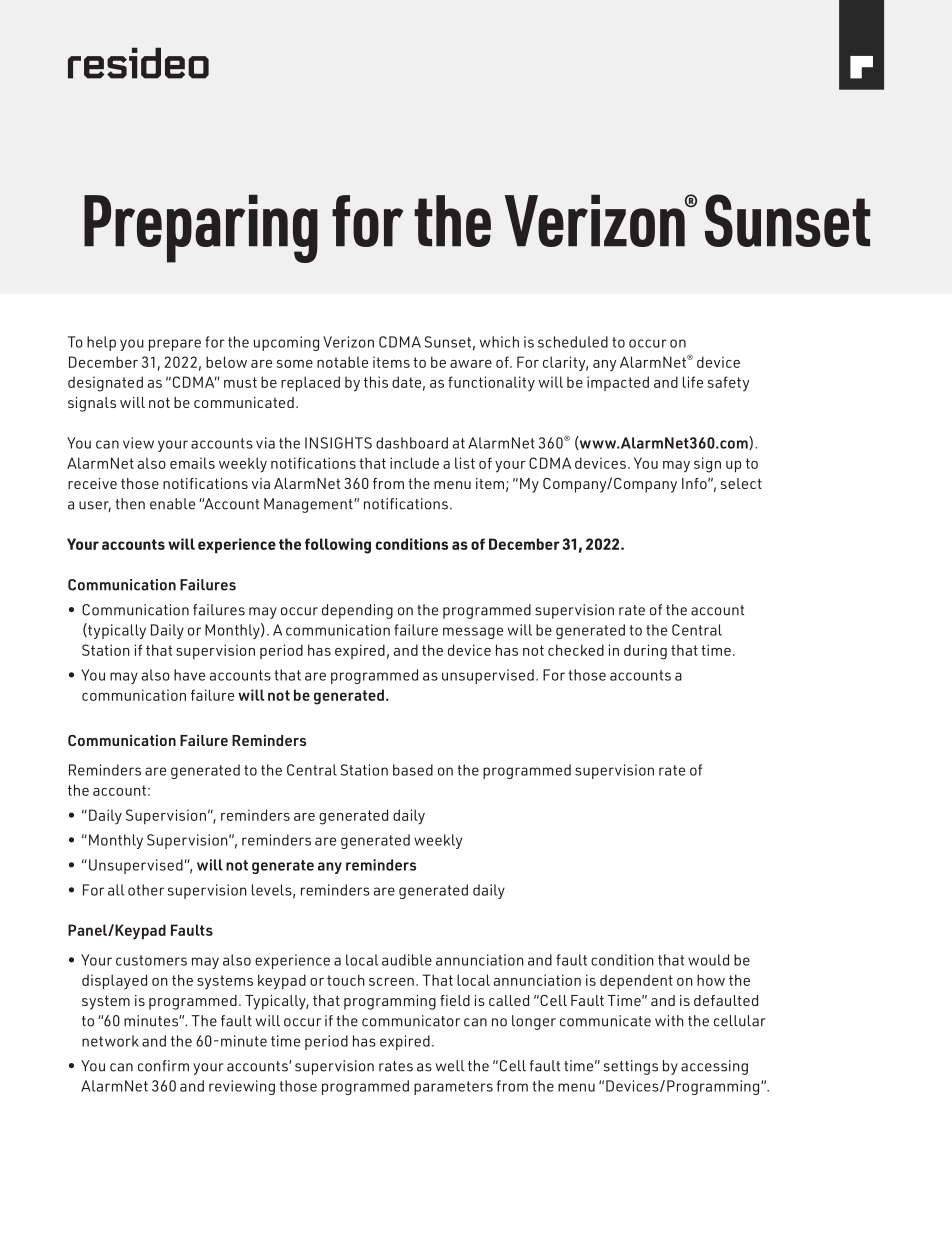 This screenshot has height=1233, width=952. What do you see at coordinates (499, 342) in the screenshot?
I see `which` at bounding box center [499, 342].
